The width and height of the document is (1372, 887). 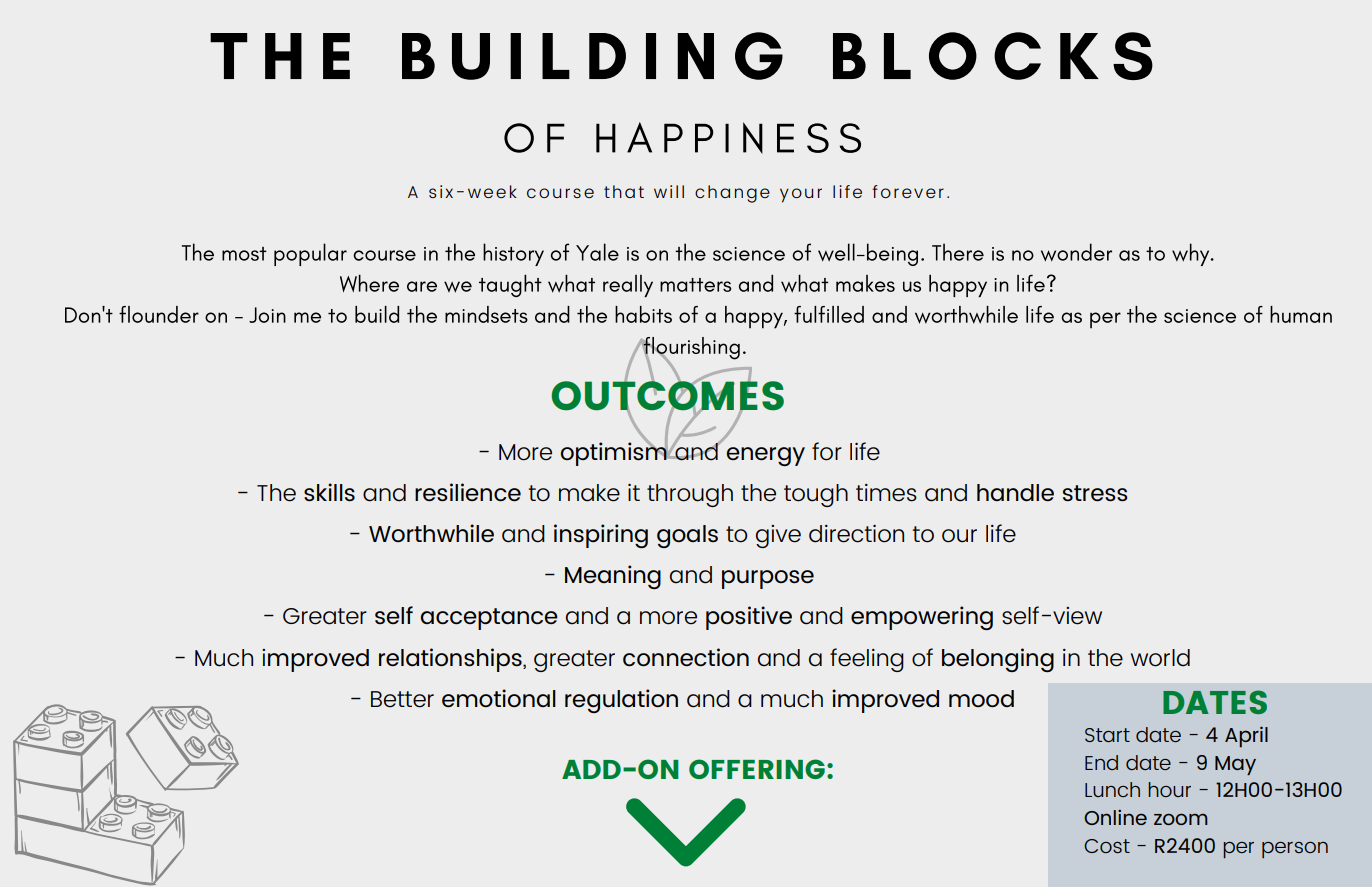 What do you see at coordinates (329, 492) in the document?
I see `skills` at bounding box center [329, 492].
